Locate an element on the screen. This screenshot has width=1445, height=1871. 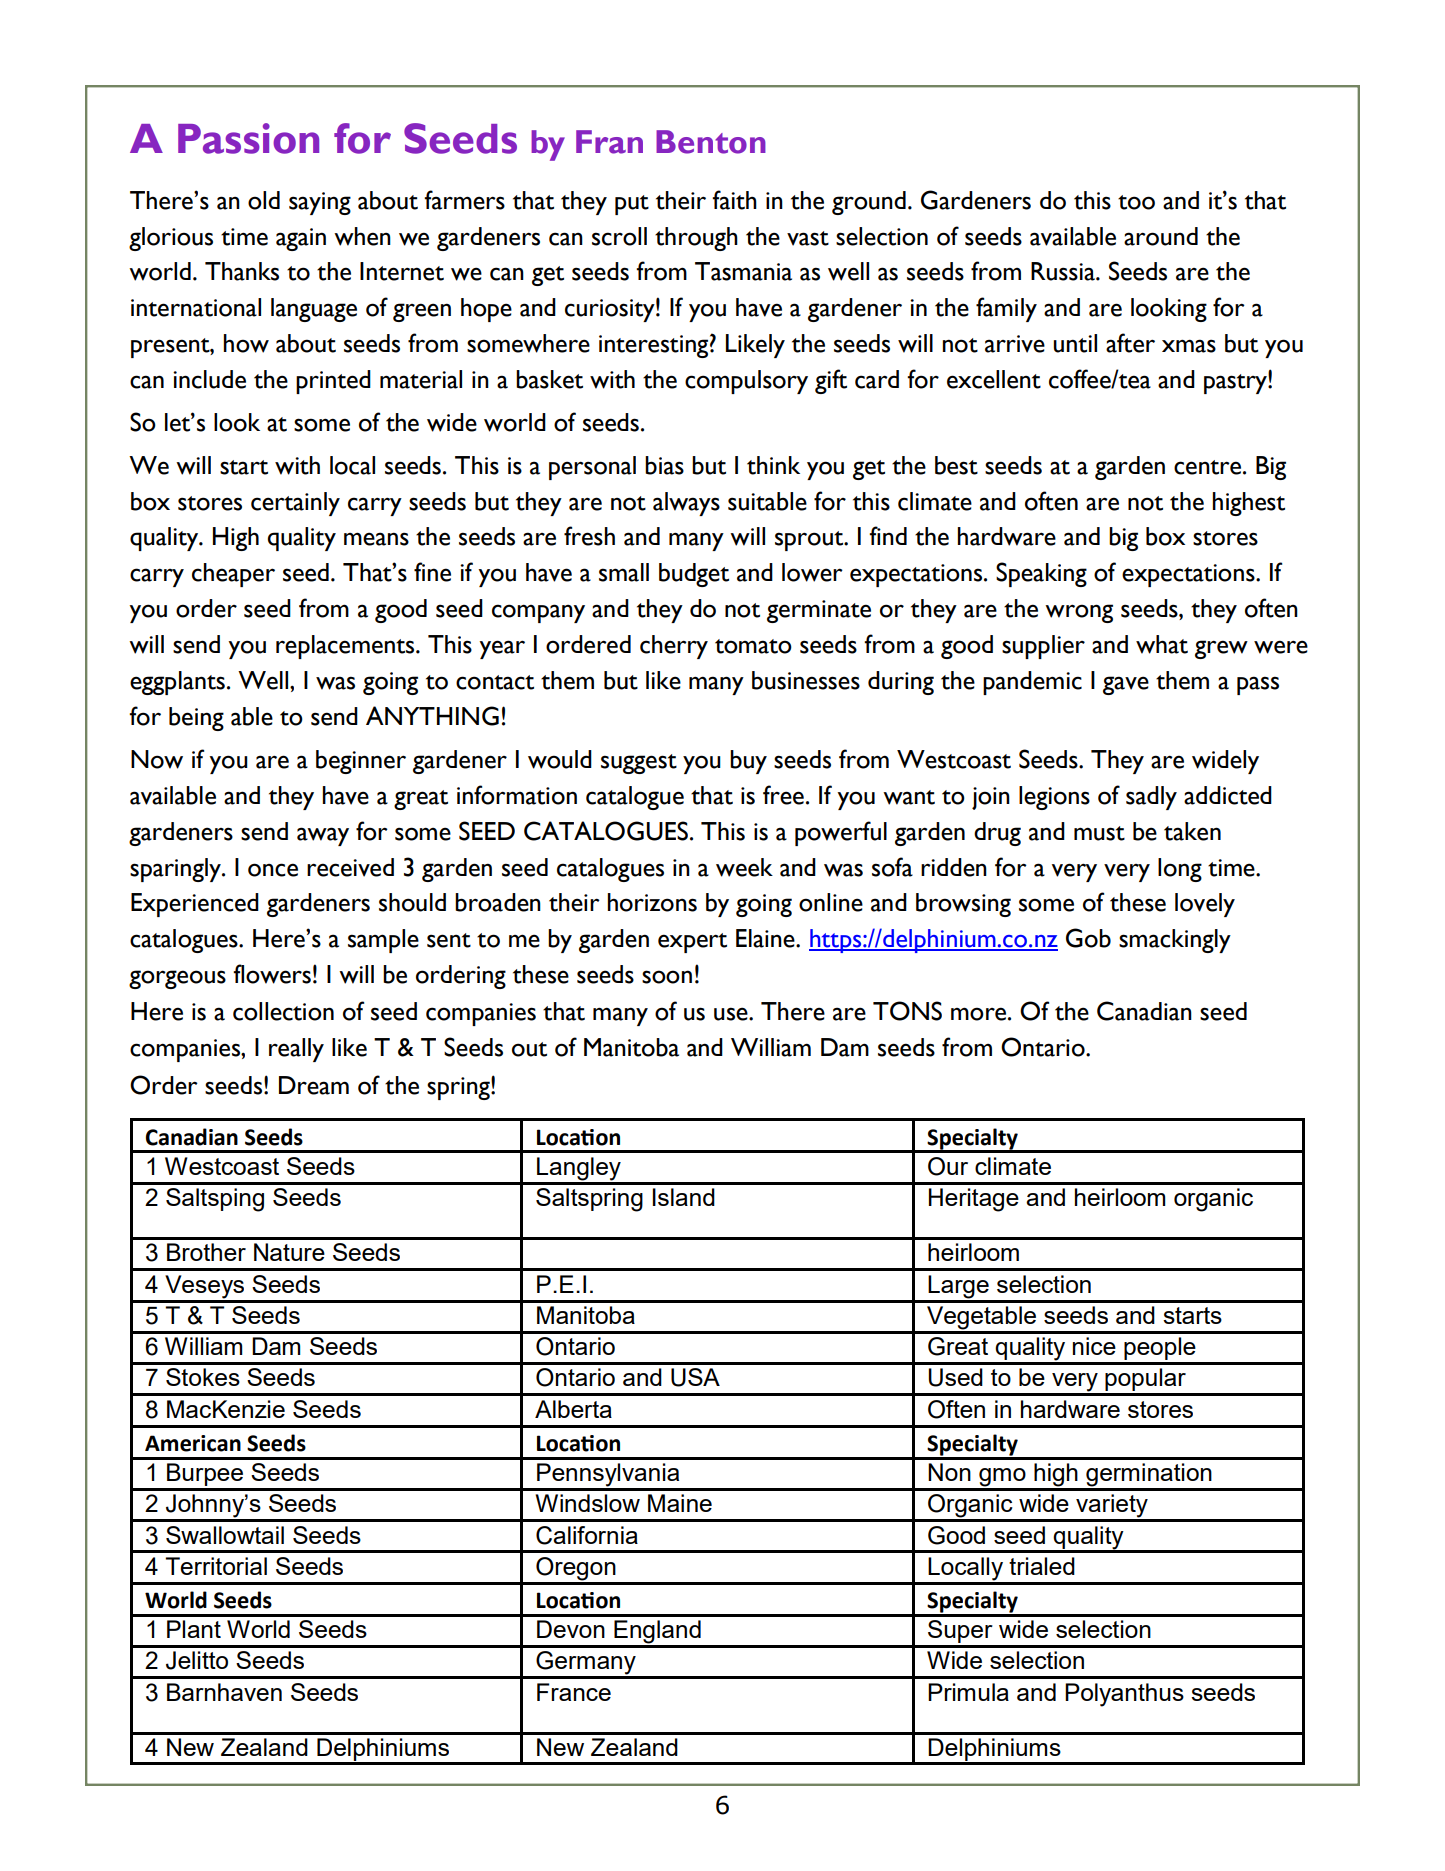
old is located at coordinates (264, 200).
